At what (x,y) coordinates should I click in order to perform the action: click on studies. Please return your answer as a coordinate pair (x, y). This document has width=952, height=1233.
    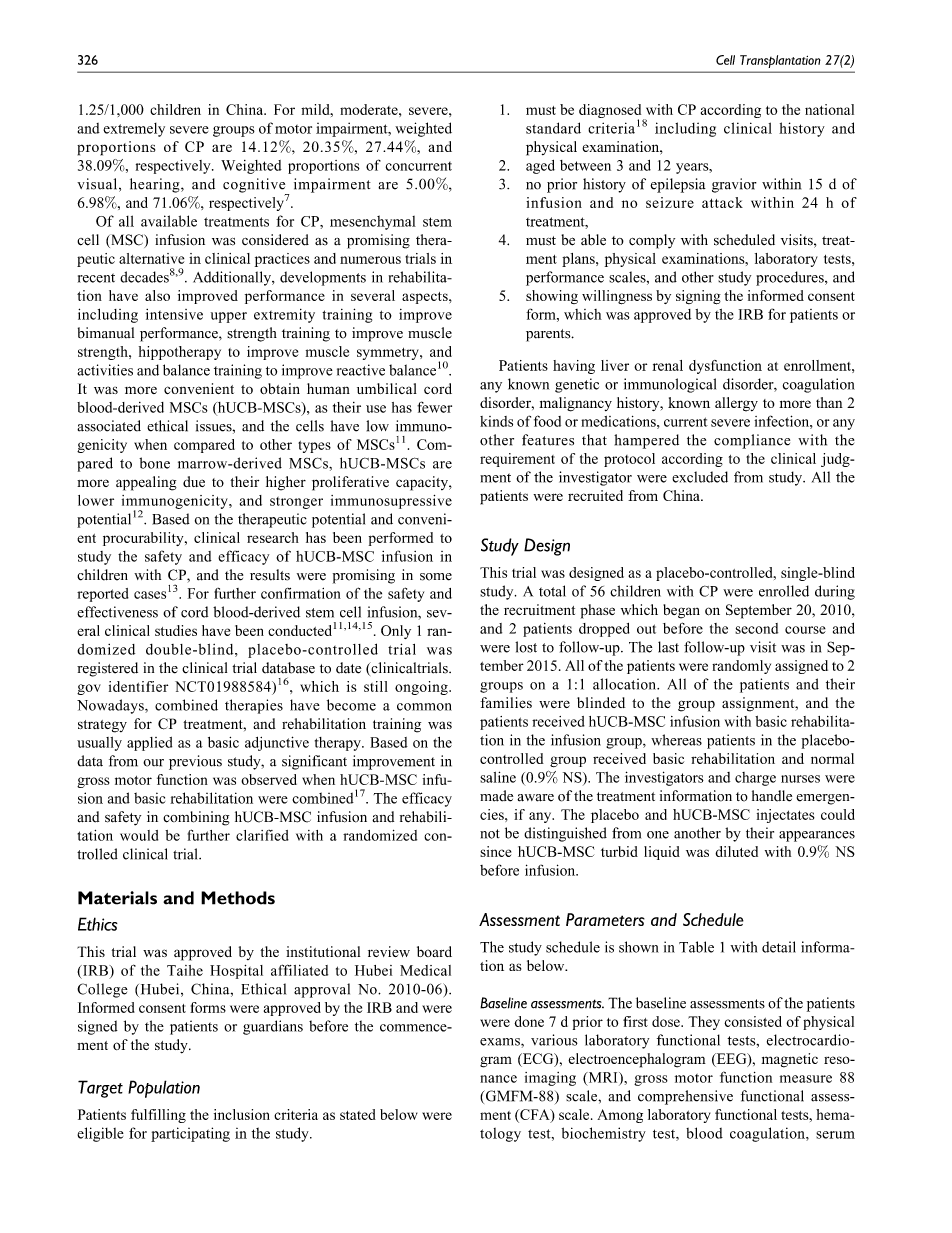
    Looking at the image, I should click on (176, 630).
